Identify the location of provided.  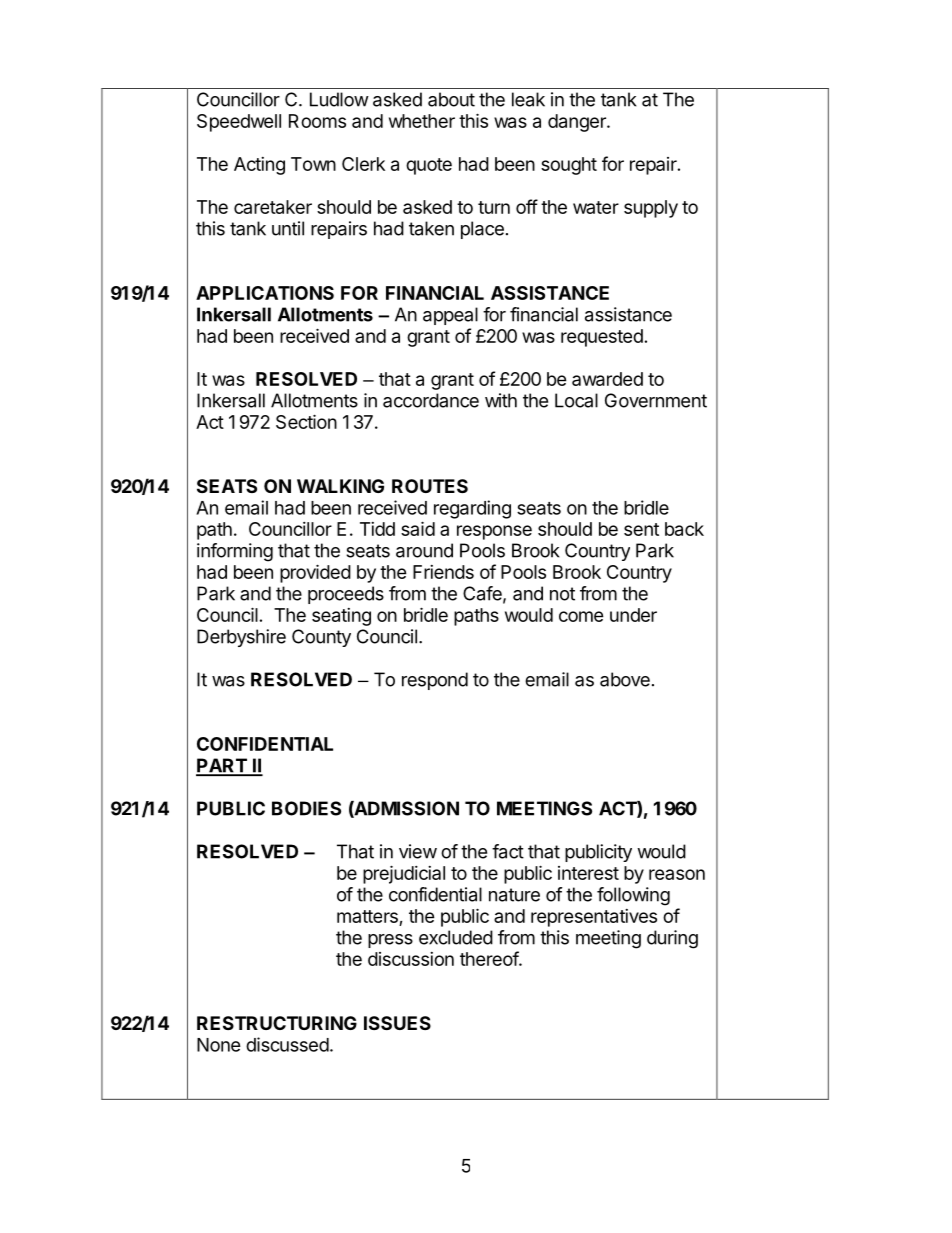
(315, 573).
